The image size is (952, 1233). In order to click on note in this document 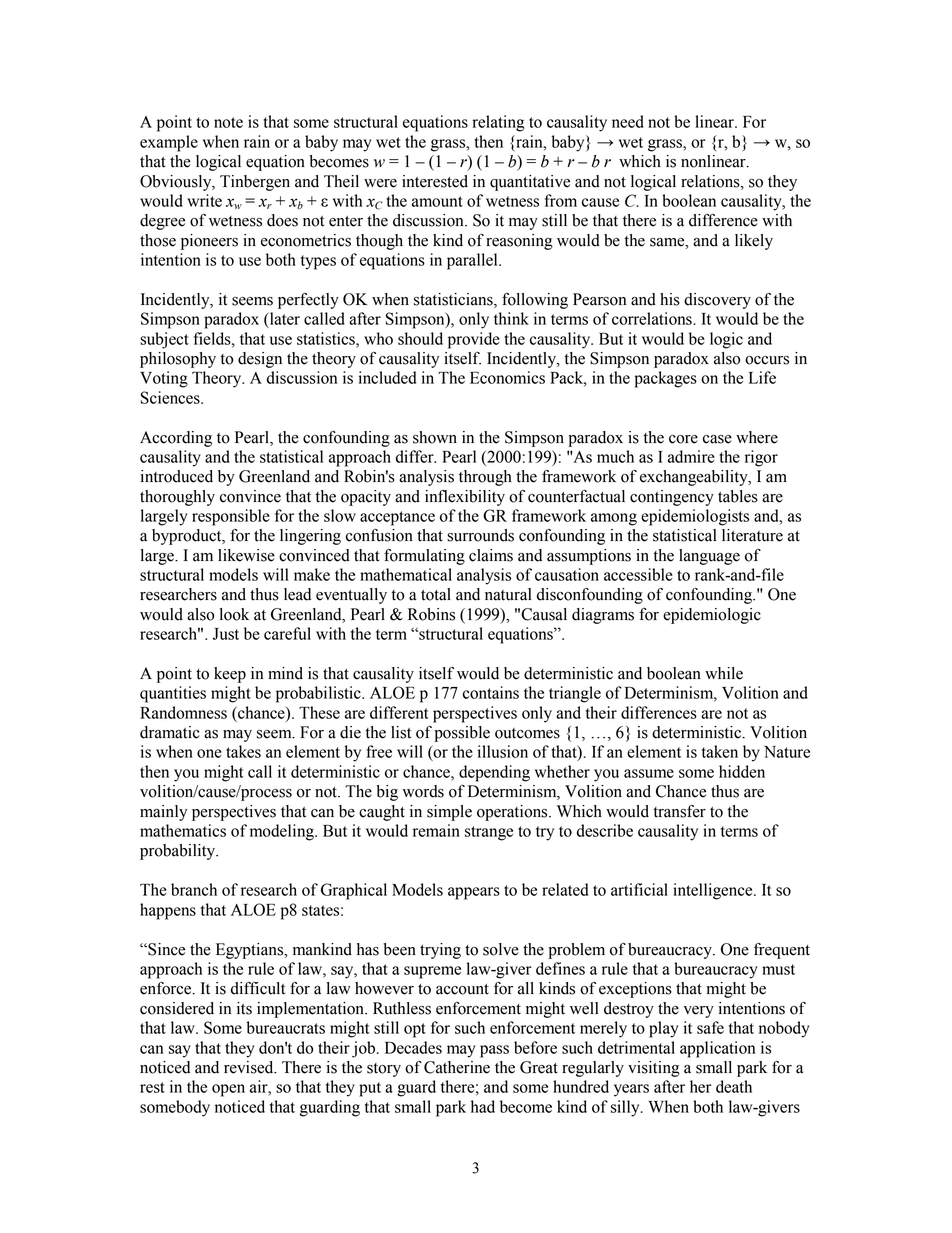, I will do `click(228, 122)`.
